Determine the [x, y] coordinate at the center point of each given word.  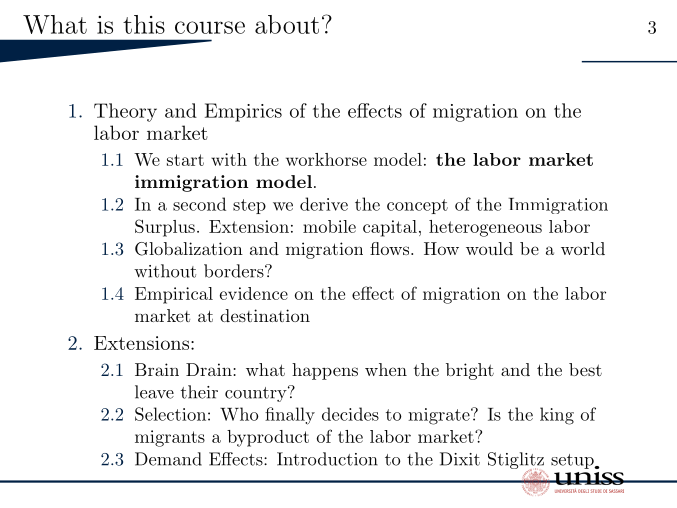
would [489, 248]
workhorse [326, 159]
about [287, 24]
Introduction [327, 459]
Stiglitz [516, 461]
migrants [170, 438]
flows [389, 248]
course [210, 27]
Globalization [189, 249]
